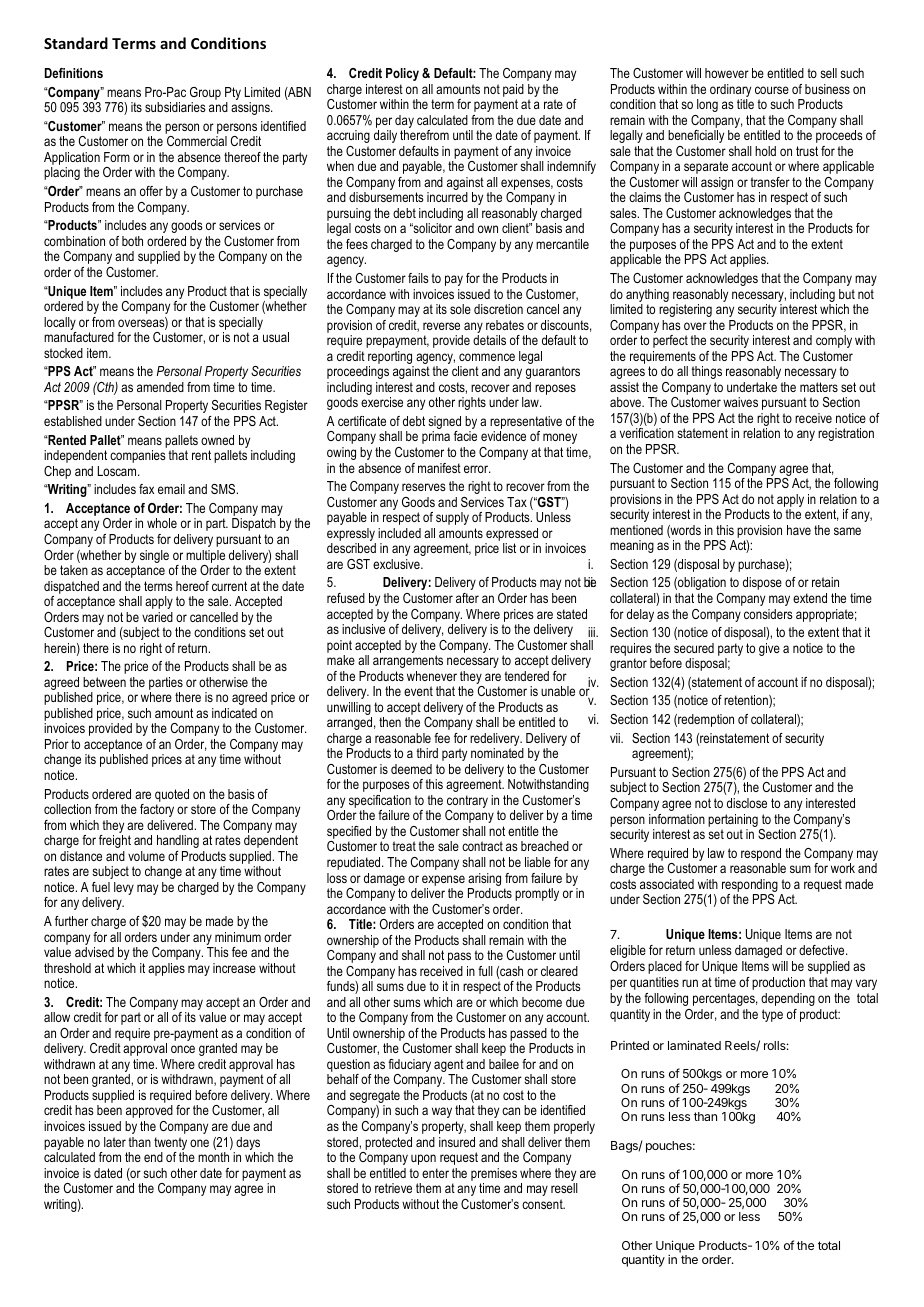 This page has height=1307, width=924. I want to click on subsidiaries, so click(175, 107).
